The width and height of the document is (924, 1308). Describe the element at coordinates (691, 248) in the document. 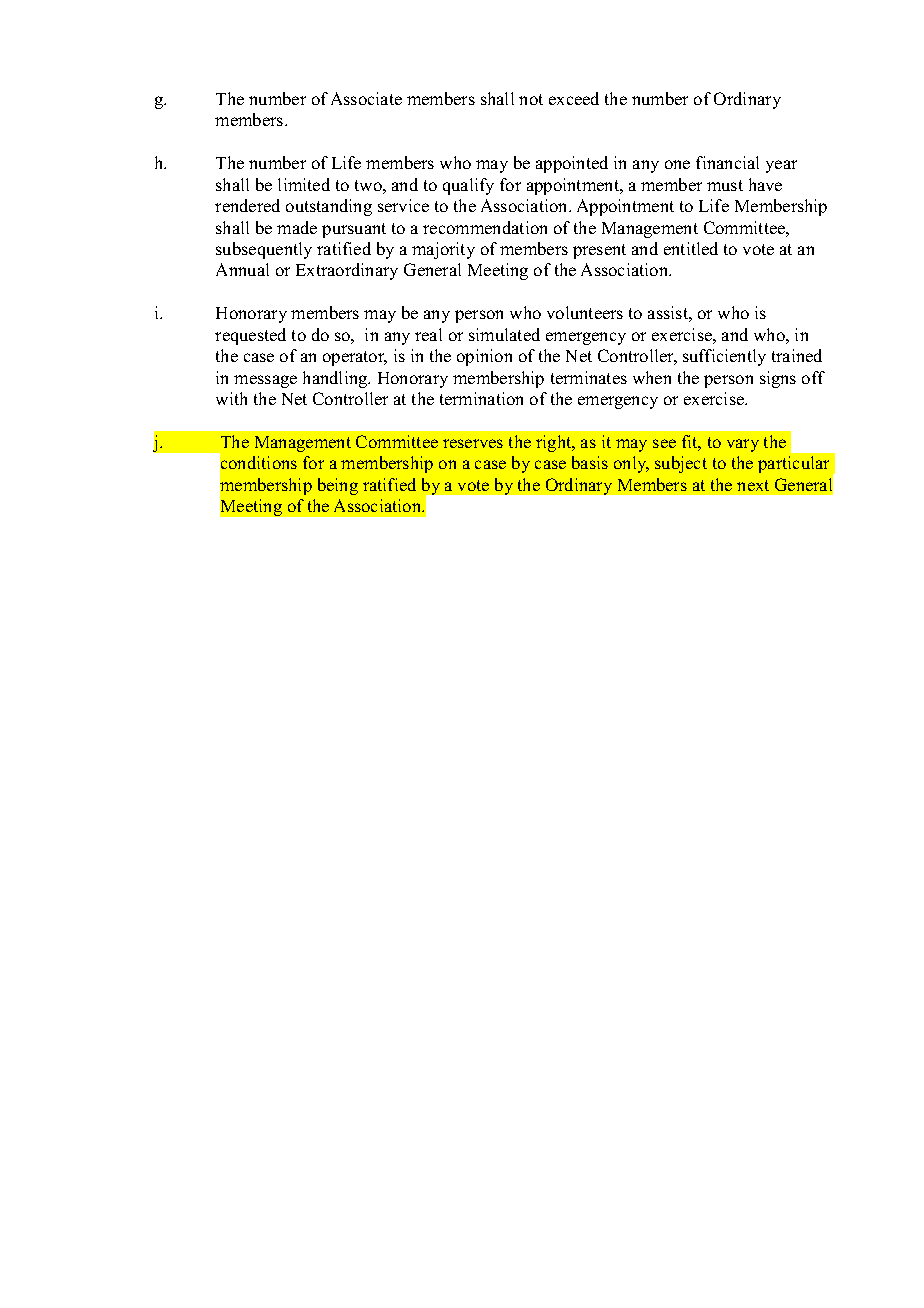

I see `entitled` at that location.
